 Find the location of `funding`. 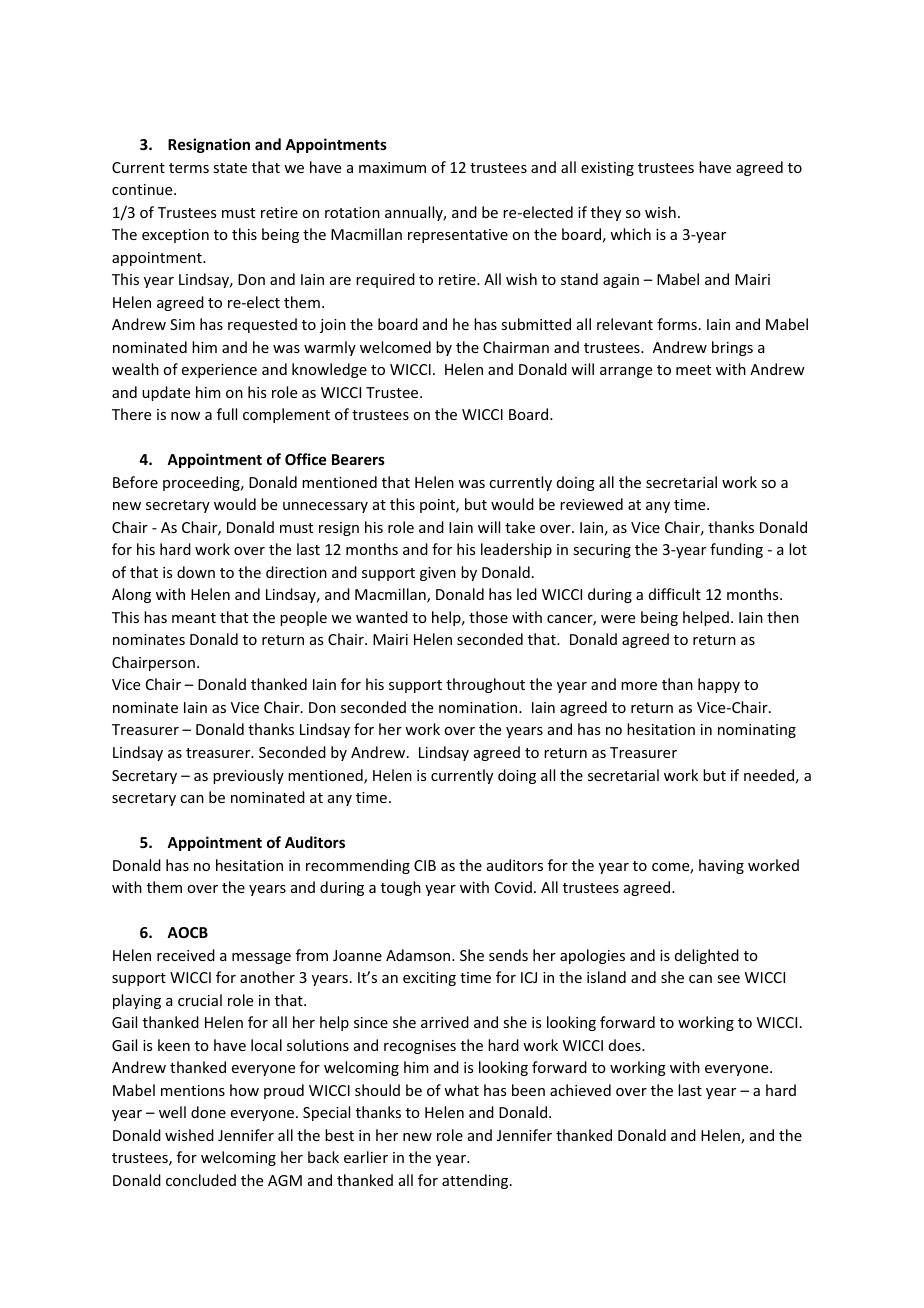

funding is located at coordinates (736, 550).
